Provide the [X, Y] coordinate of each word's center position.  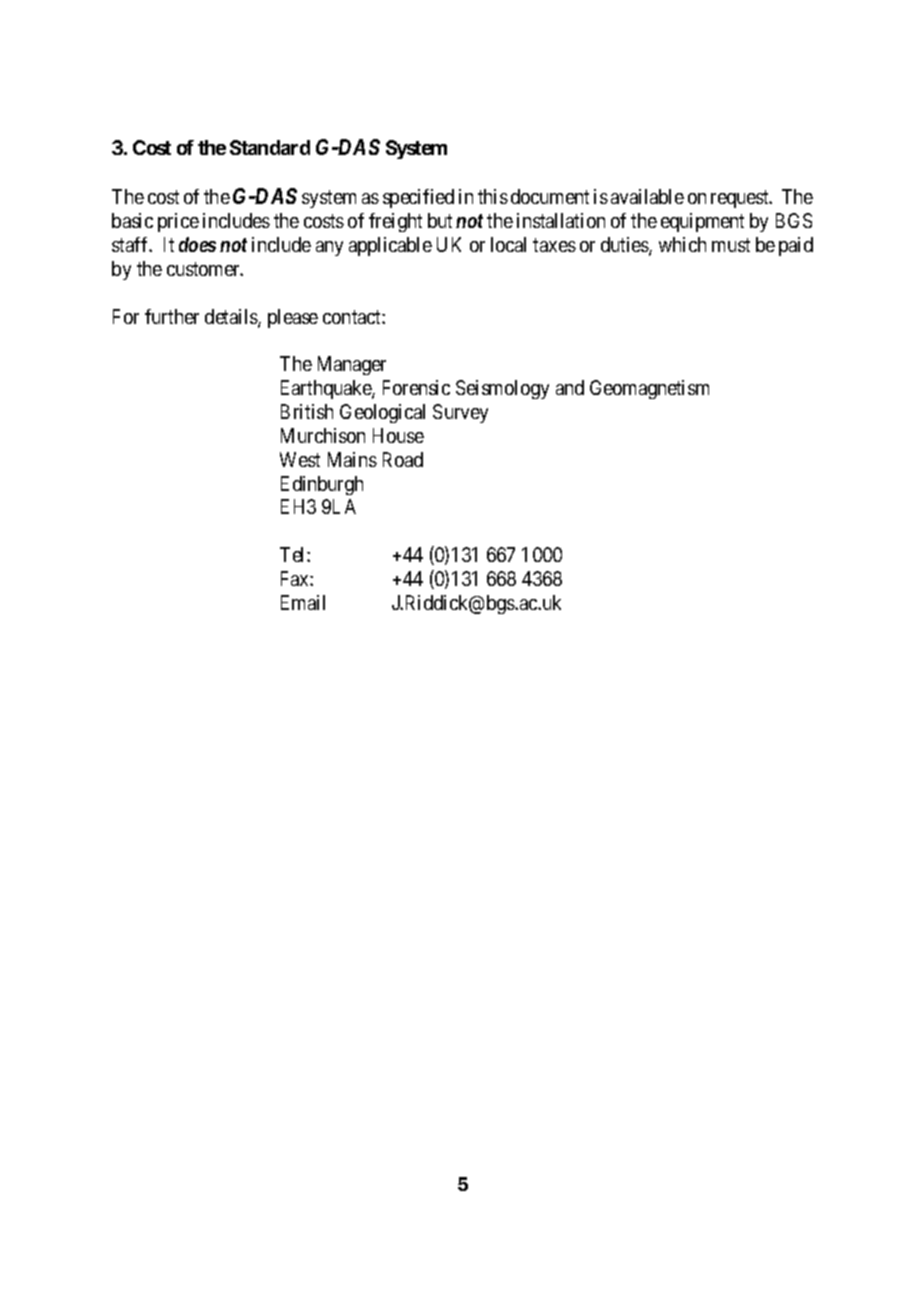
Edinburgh [322, 485]
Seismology [502, 389]
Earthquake [327, 389]
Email [303, 602]
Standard [270, 147]
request [741, 199]
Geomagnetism [649, 389]
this [493, 196]
